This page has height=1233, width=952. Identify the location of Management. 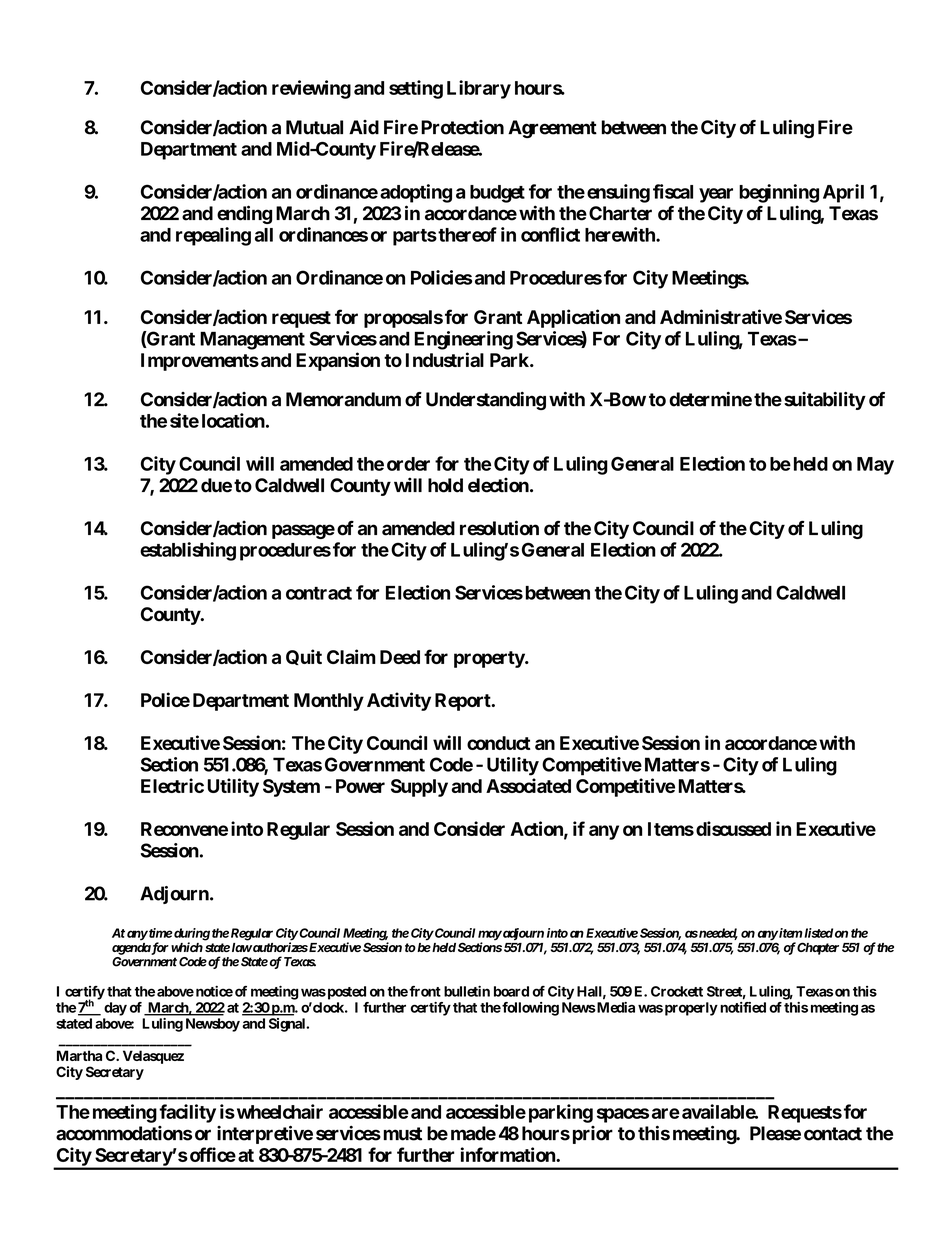
(252, 340).
